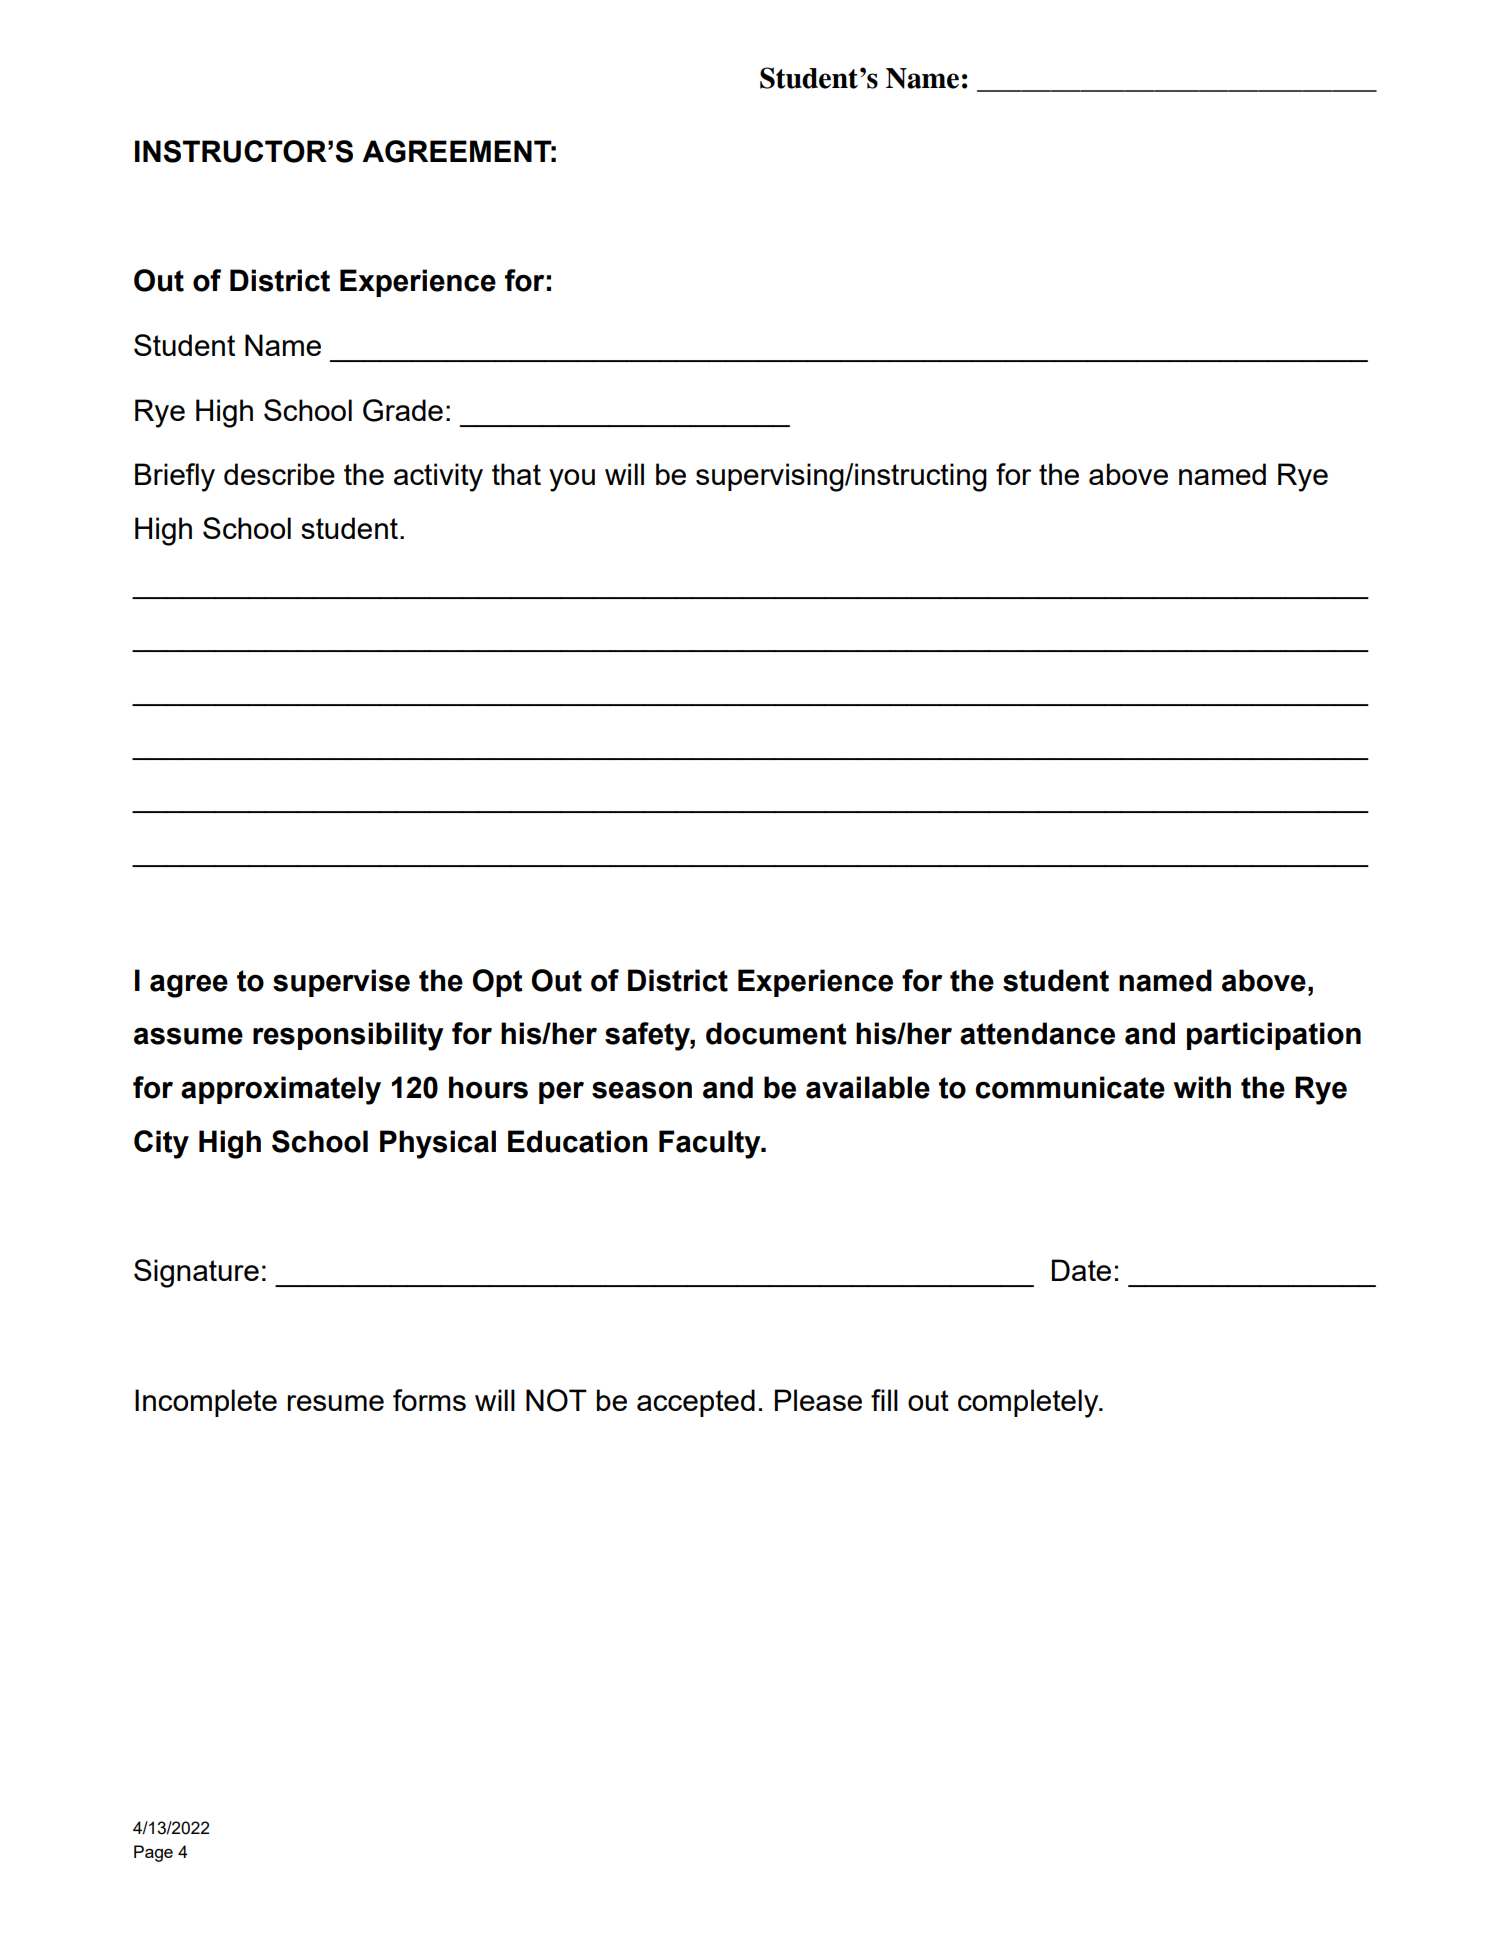  What do you see at coordinates (1029, 1403) in the screenshot?
I see `completely` at bounding box center [1029, 1403].
